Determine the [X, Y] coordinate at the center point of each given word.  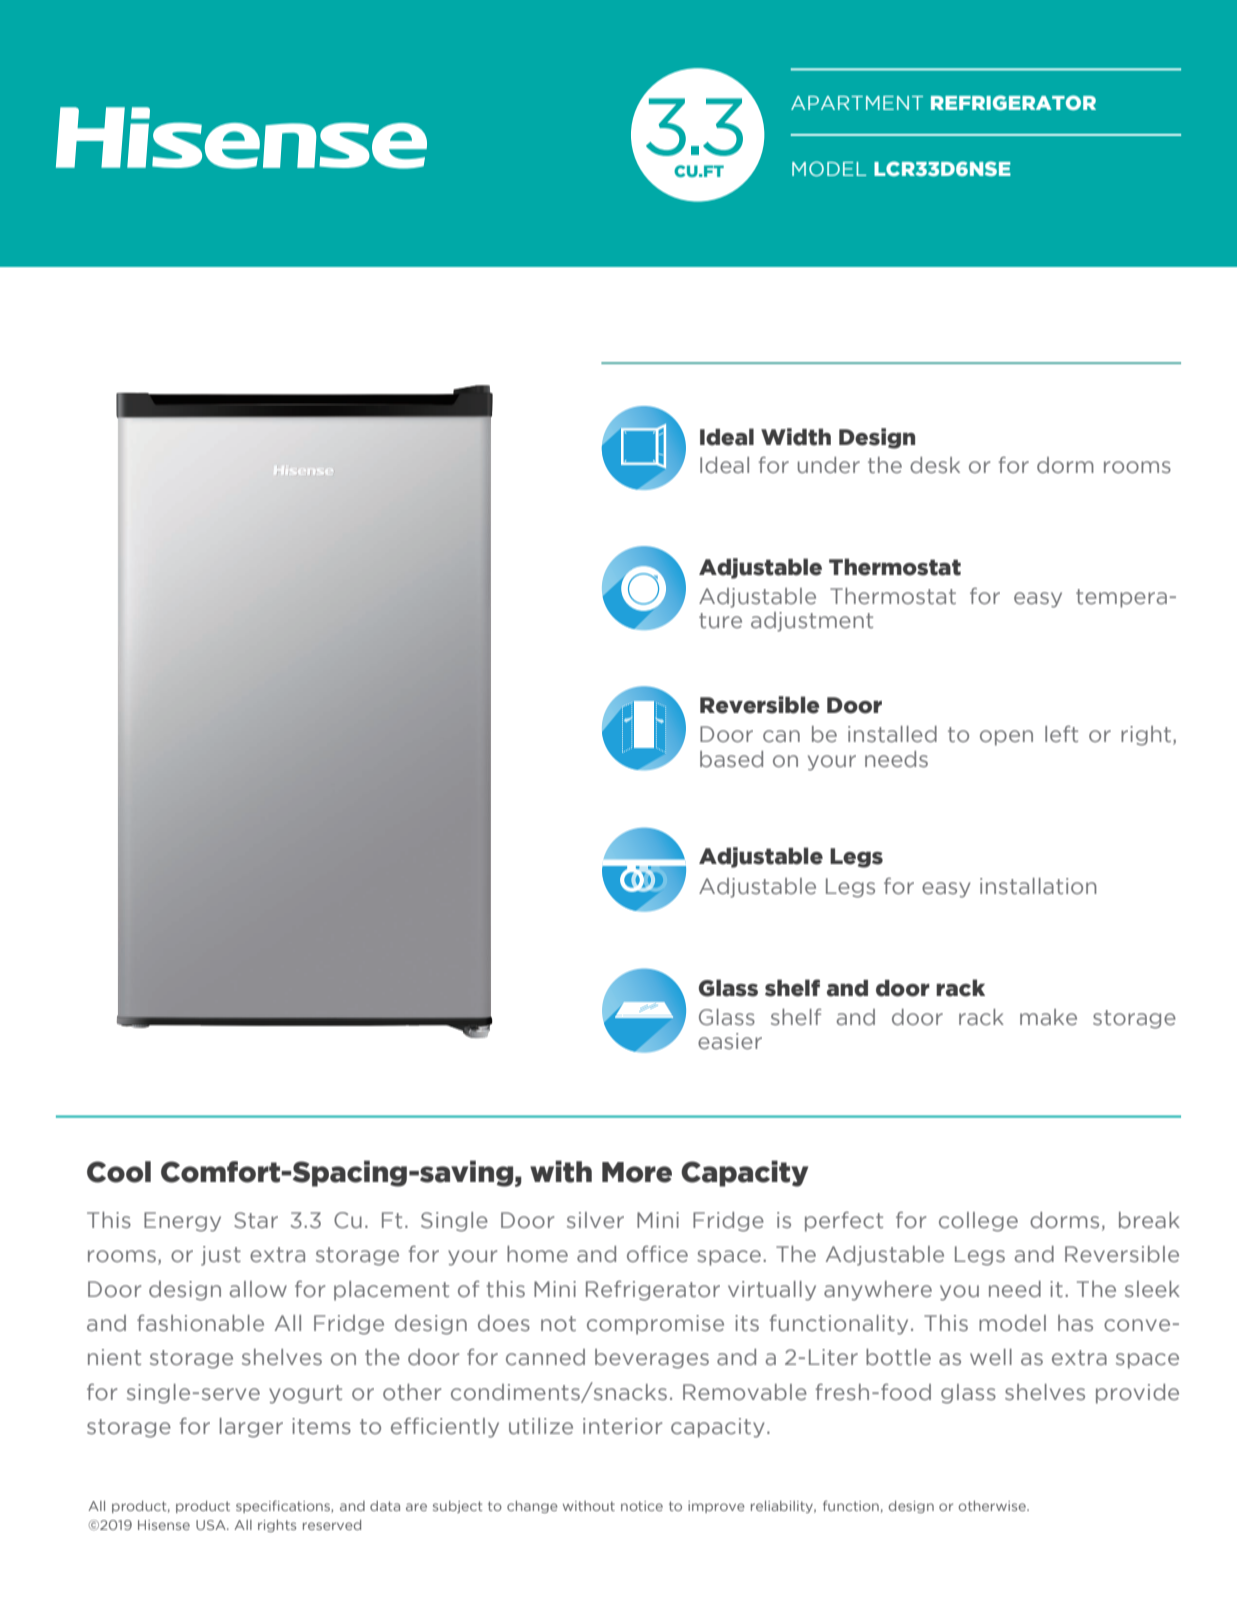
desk [935, 465]
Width [796, 437]
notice [642, 1506]
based [731, 759]
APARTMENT [857, 103]
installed [892, 734]
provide [1137, 1394]
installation [1038, 886]
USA [212, 1525]
